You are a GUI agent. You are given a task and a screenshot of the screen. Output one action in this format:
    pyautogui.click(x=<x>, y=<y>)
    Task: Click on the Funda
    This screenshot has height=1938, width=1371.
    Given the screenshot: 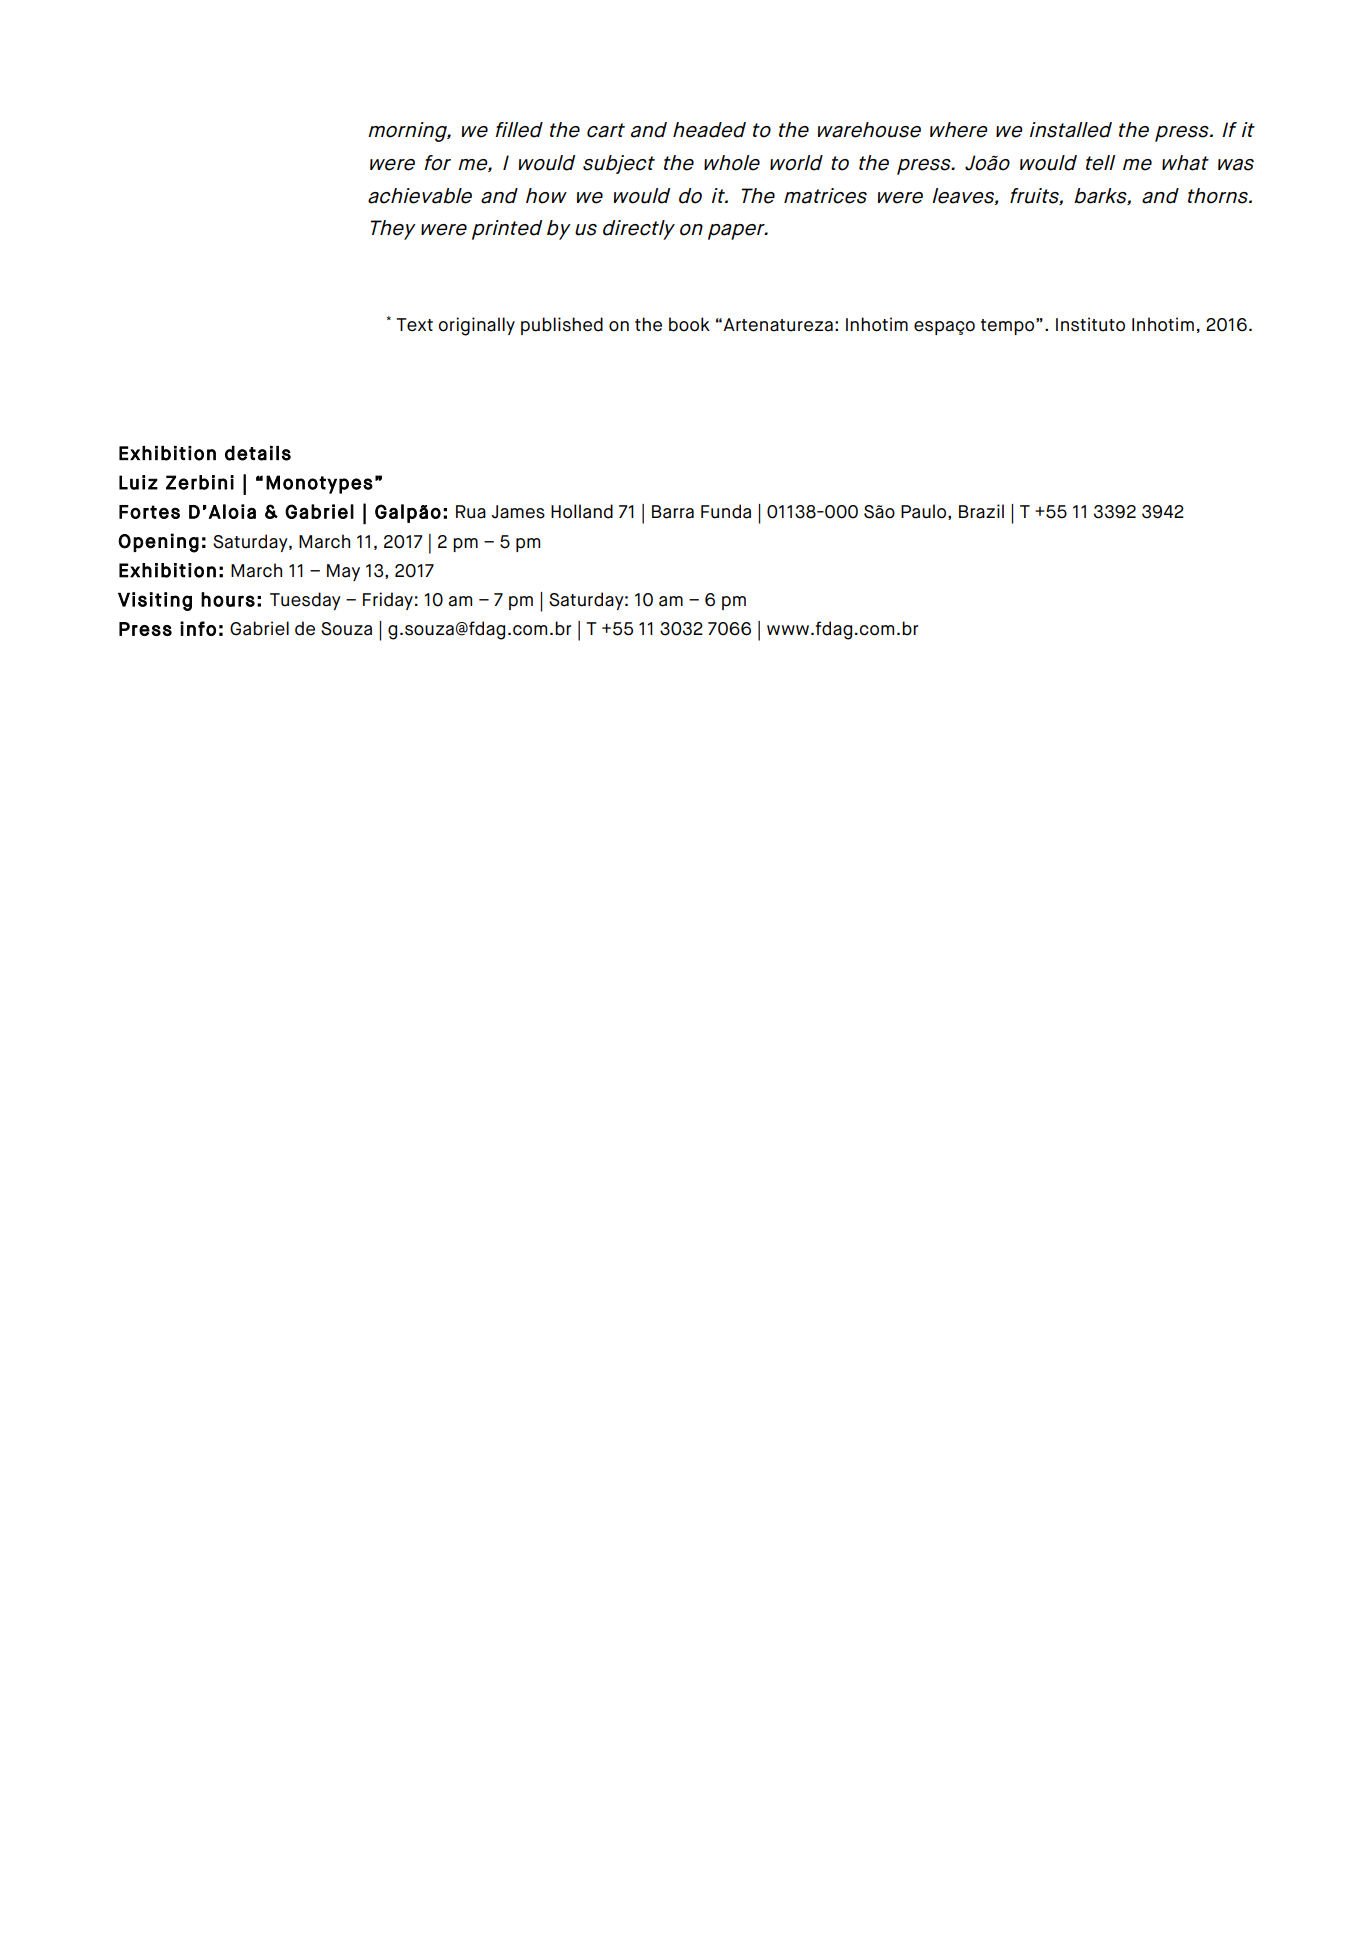 What is the action you would take?
    pyautogui.click(x=726, y=511)
